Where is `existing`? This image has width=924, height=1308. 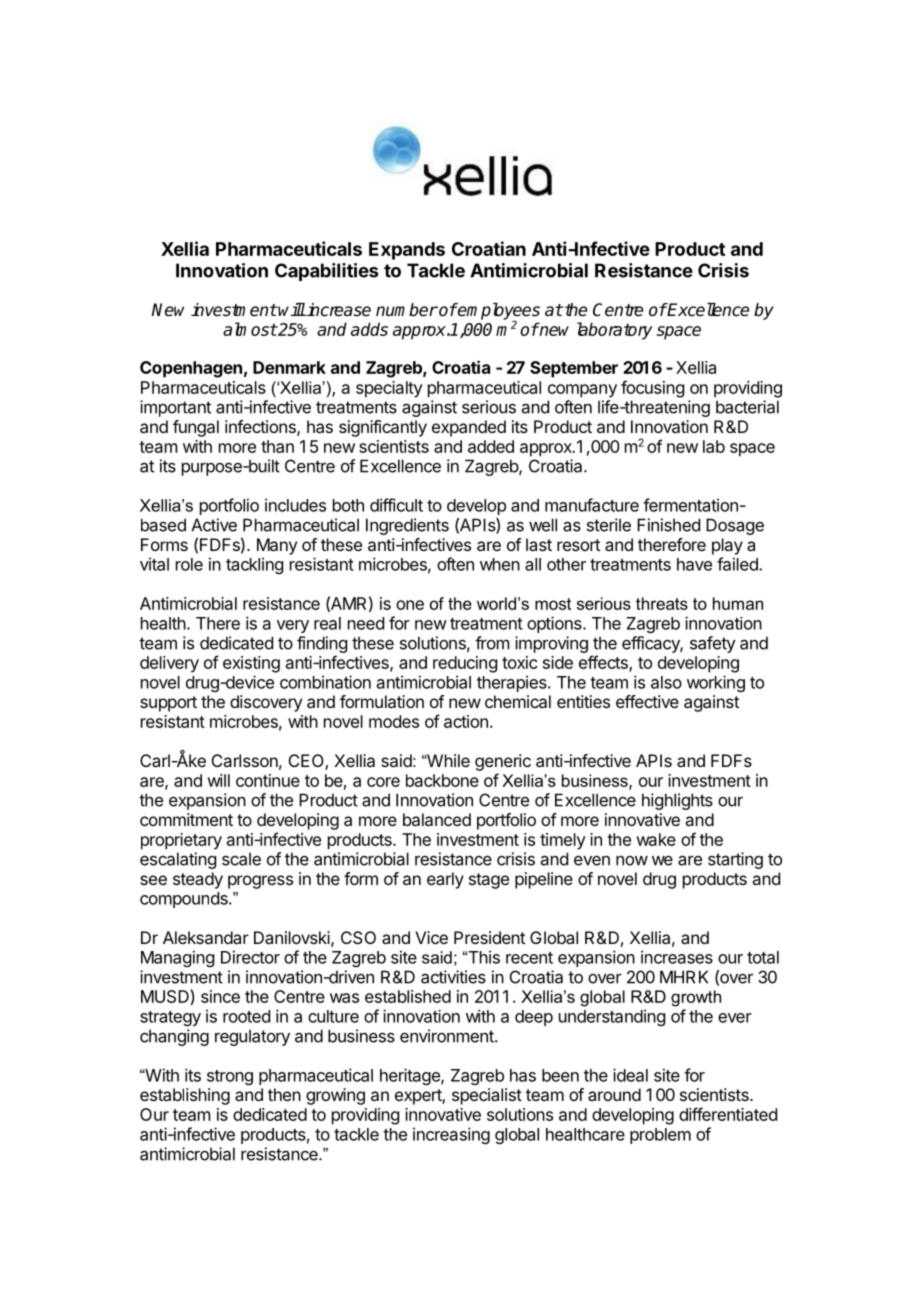
existing is located at coordinates (251, 664).
